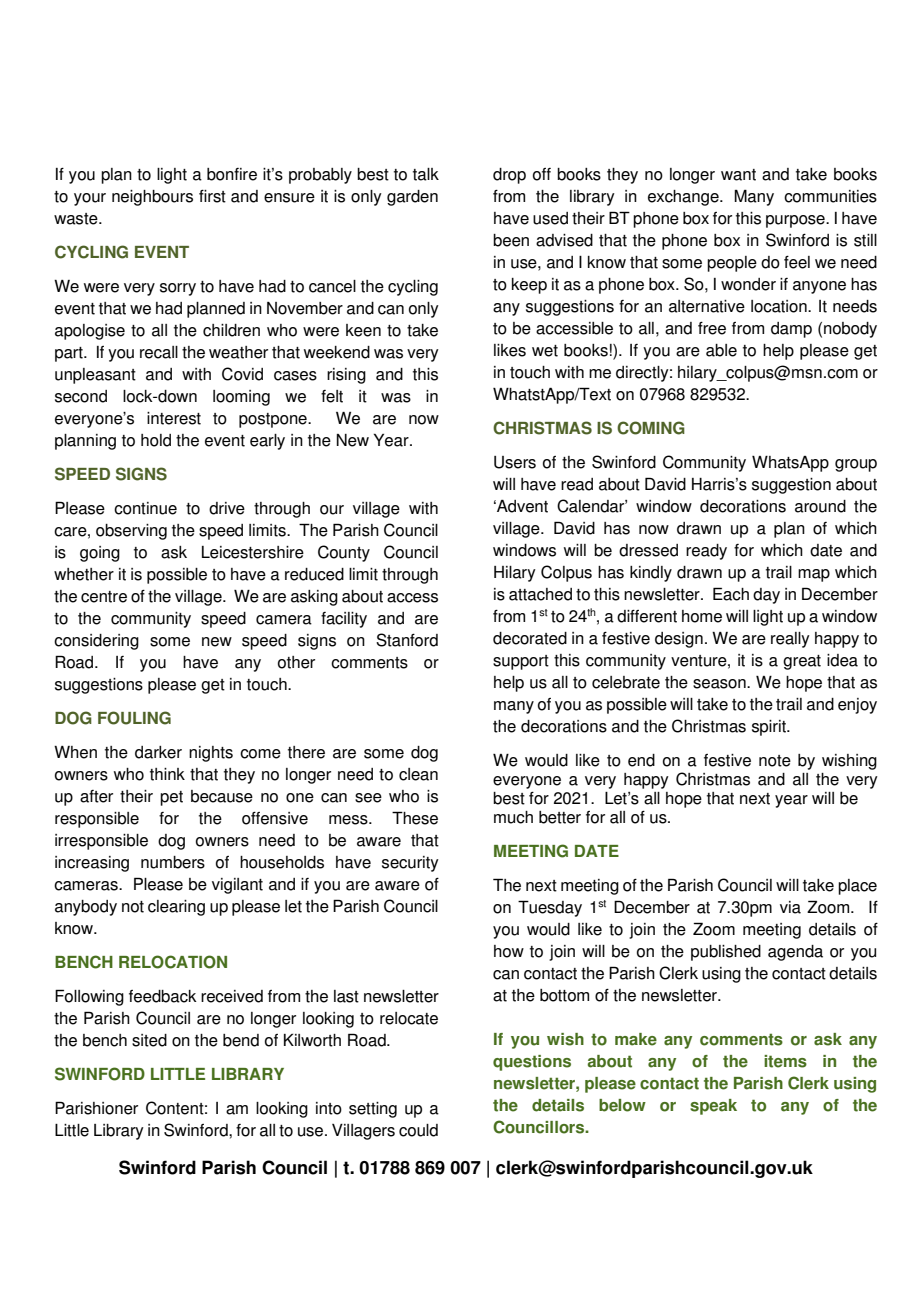 This screenshot has height=1308, width=924. What do you see at coordinates (412, 198) in the screenshot?
I see `garden` at bounding box center [412, 198].
